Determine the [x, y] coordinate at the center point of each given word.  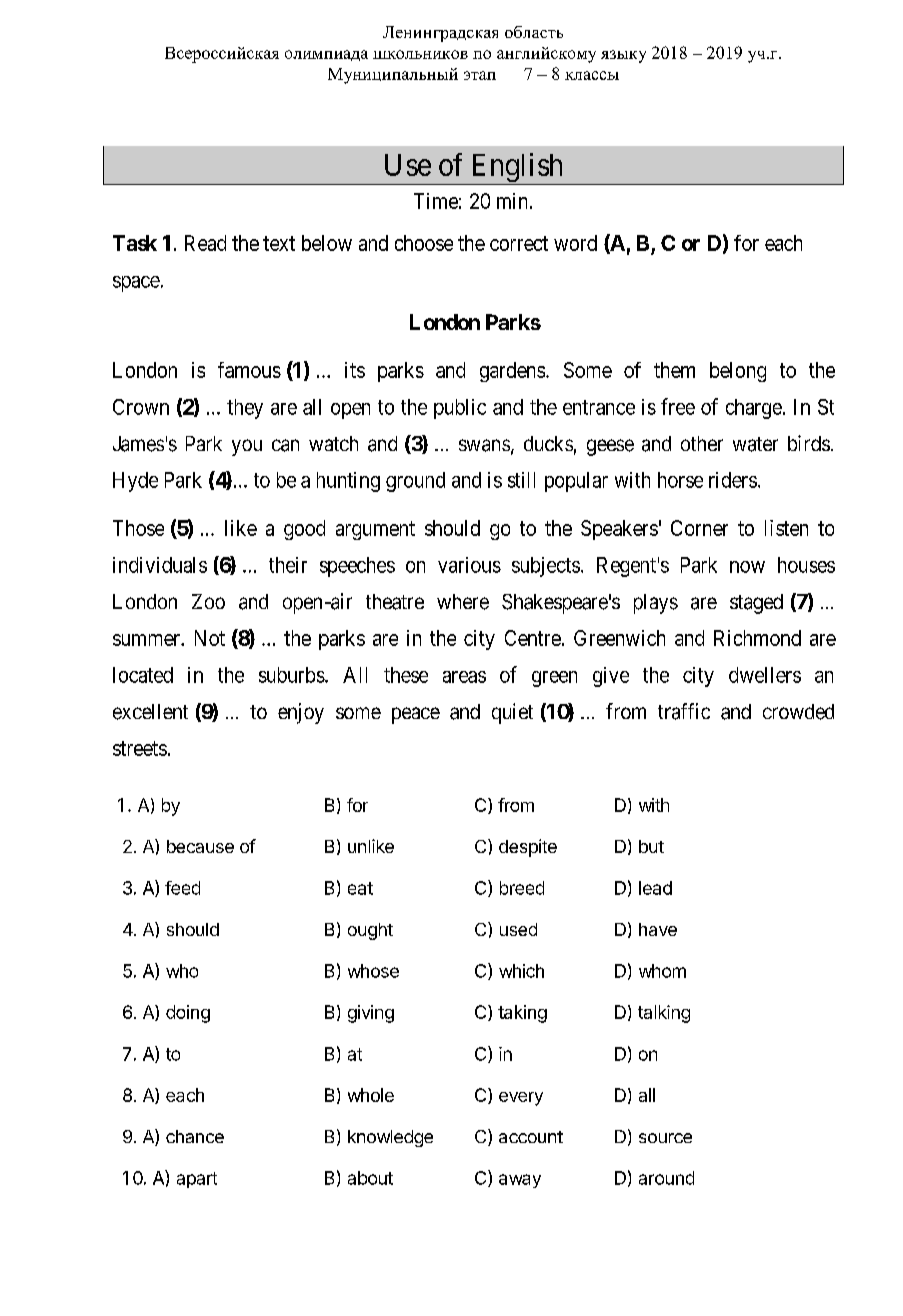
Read [205, 243]
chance [195, 1136]
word [575, 243]
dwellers [765, 675]
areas [464, 677]
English [517, 169]
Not [210, 638]
